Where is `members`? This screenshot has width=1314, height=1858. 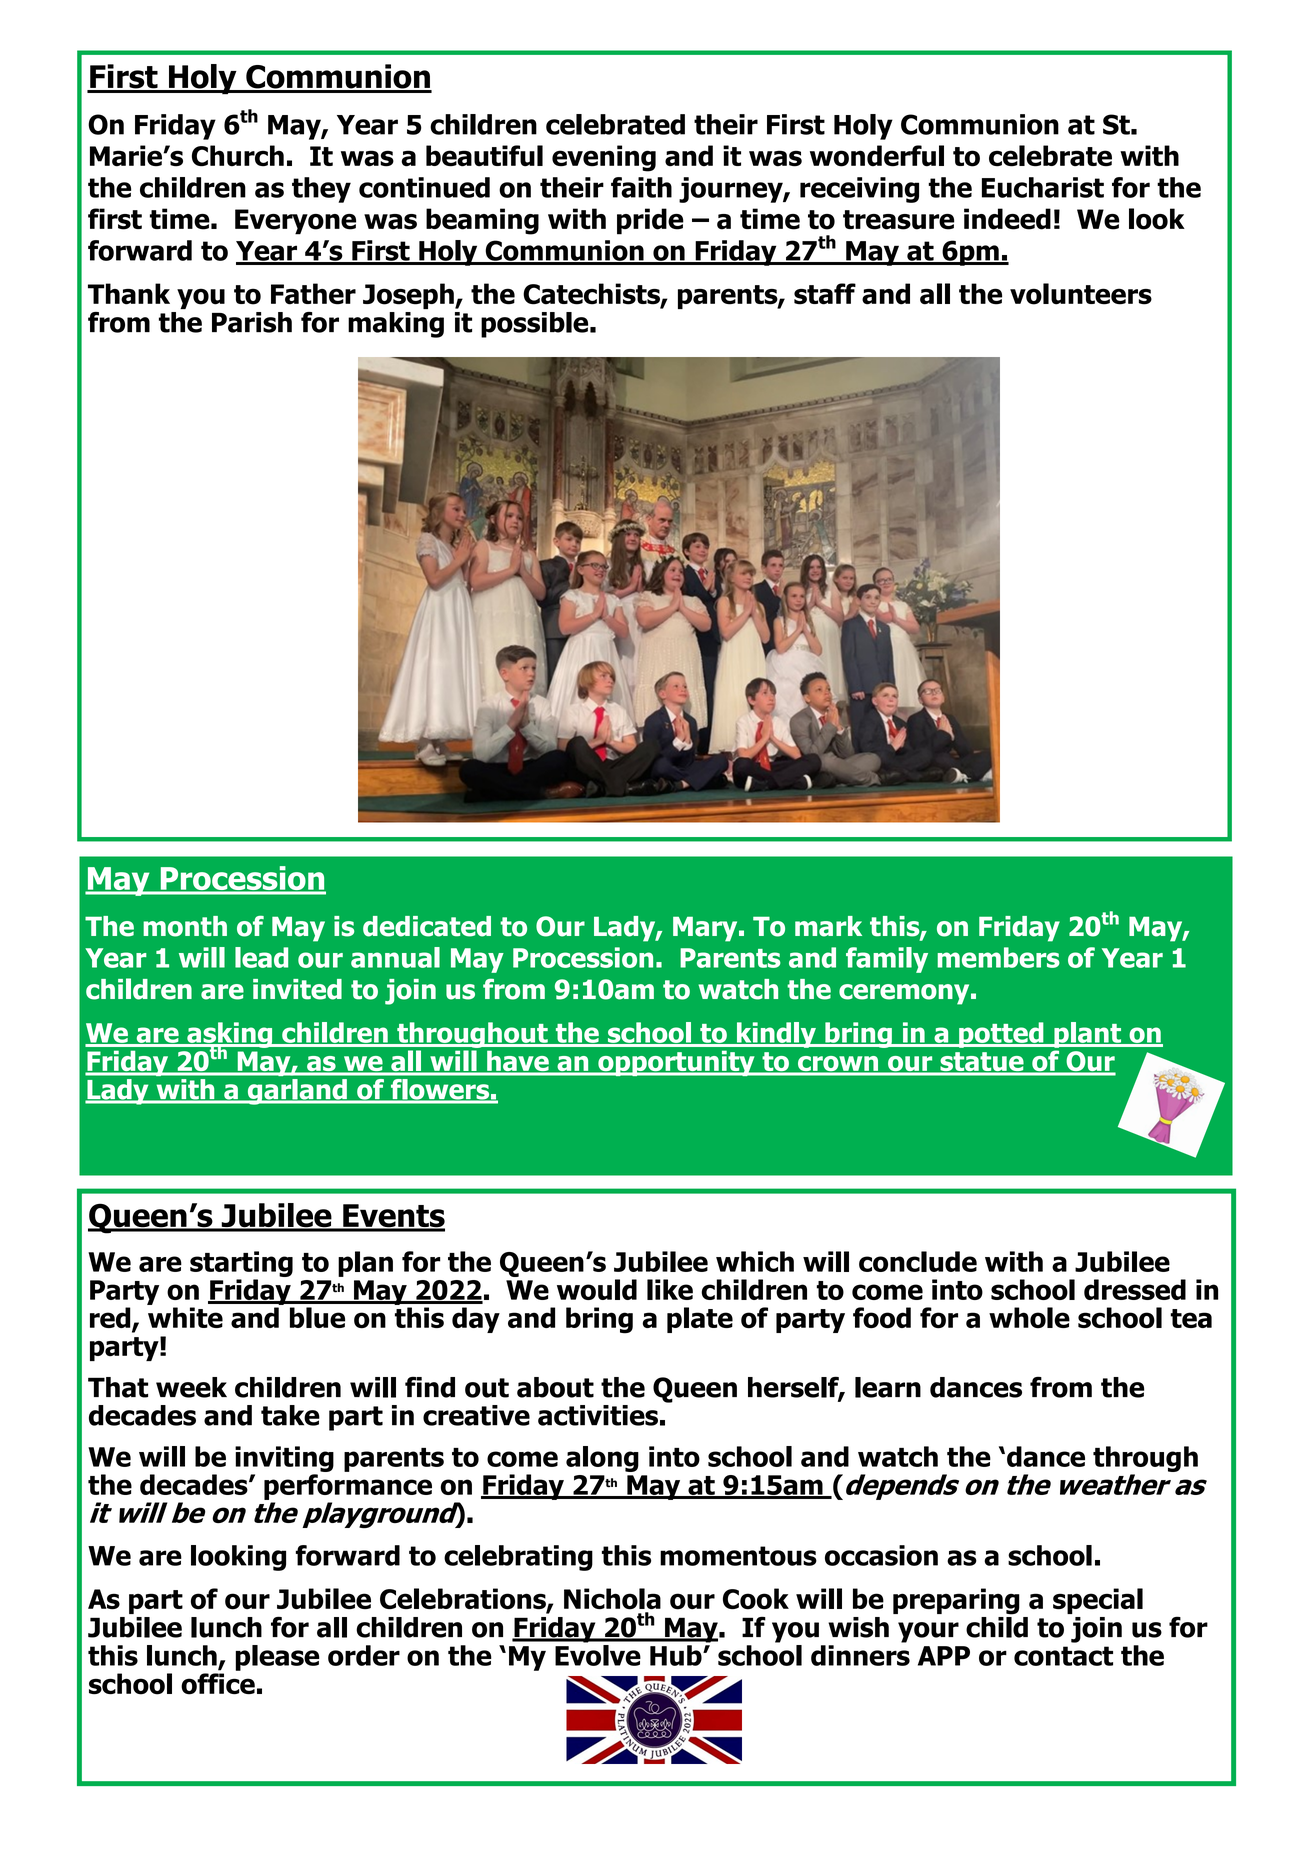
members is located at coordinates (998, 957).
